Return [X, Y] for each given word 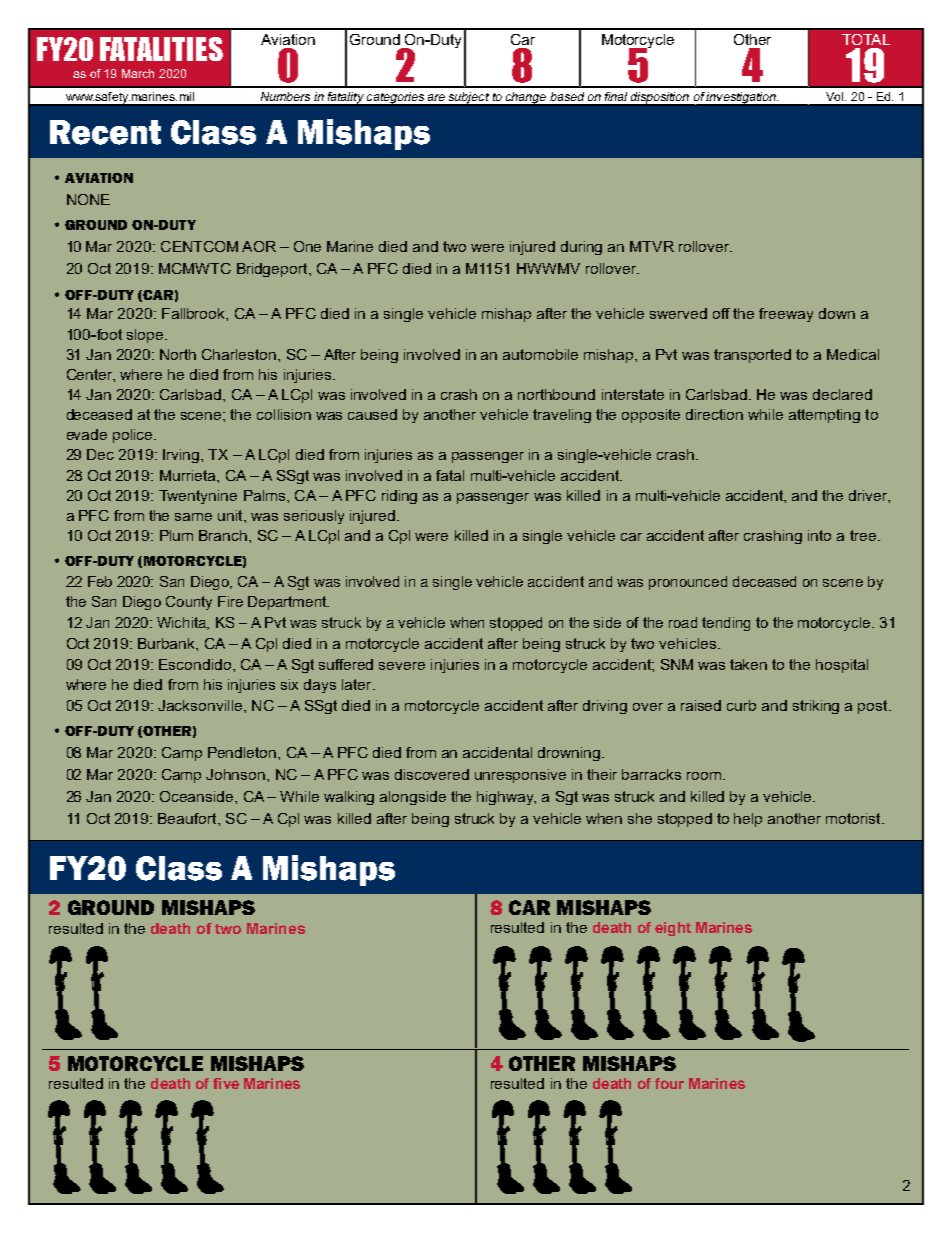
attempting [824, 416]
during [581, 248]
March [138, 73]
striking [816, 707]
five [226, 1083]
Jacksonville [201, 705]
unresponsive [520, 776]
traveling [562, 416]
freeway [786, 315]
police [134, 436]
